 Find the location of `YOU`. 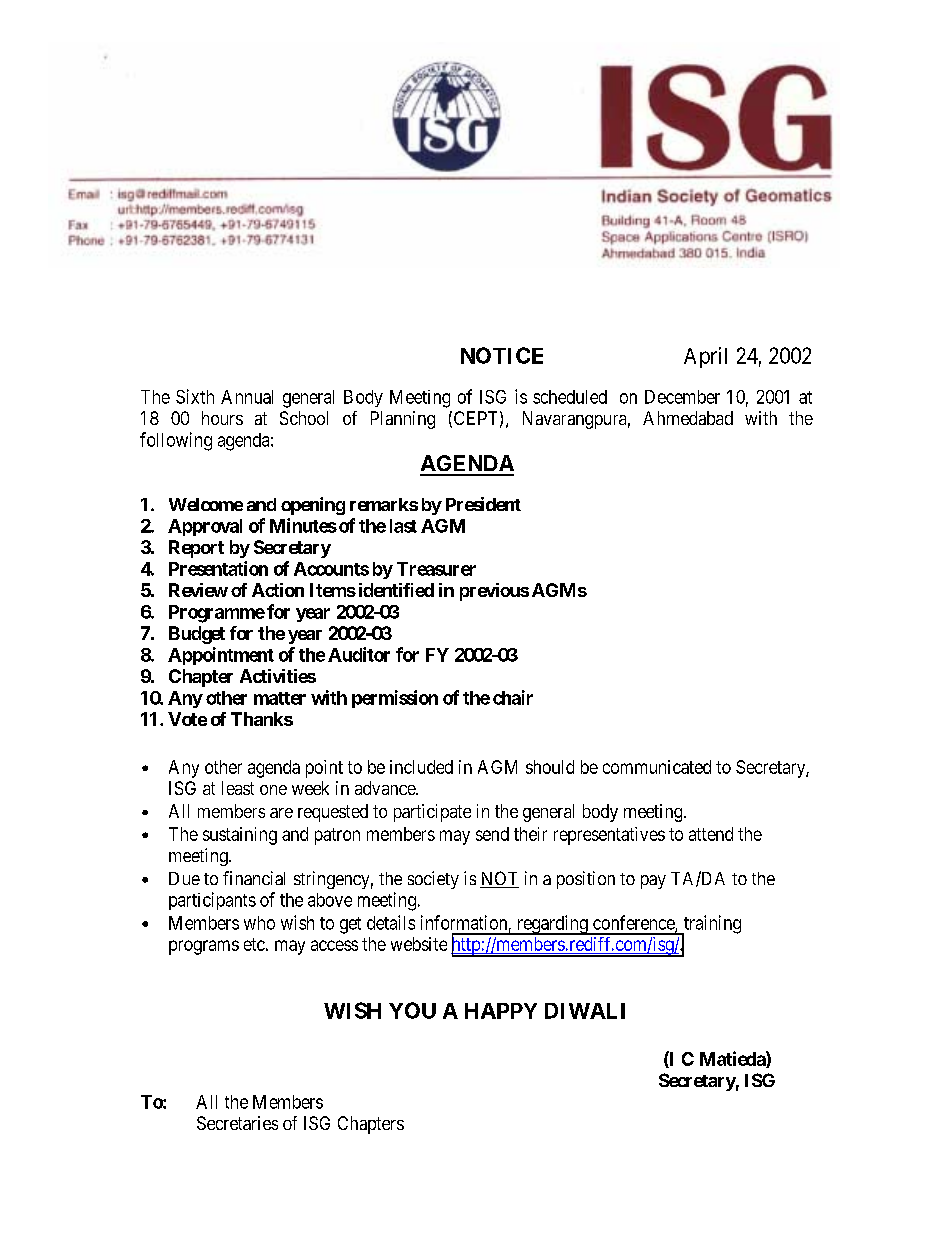

YOU is located at coordinates (412, 1010).
